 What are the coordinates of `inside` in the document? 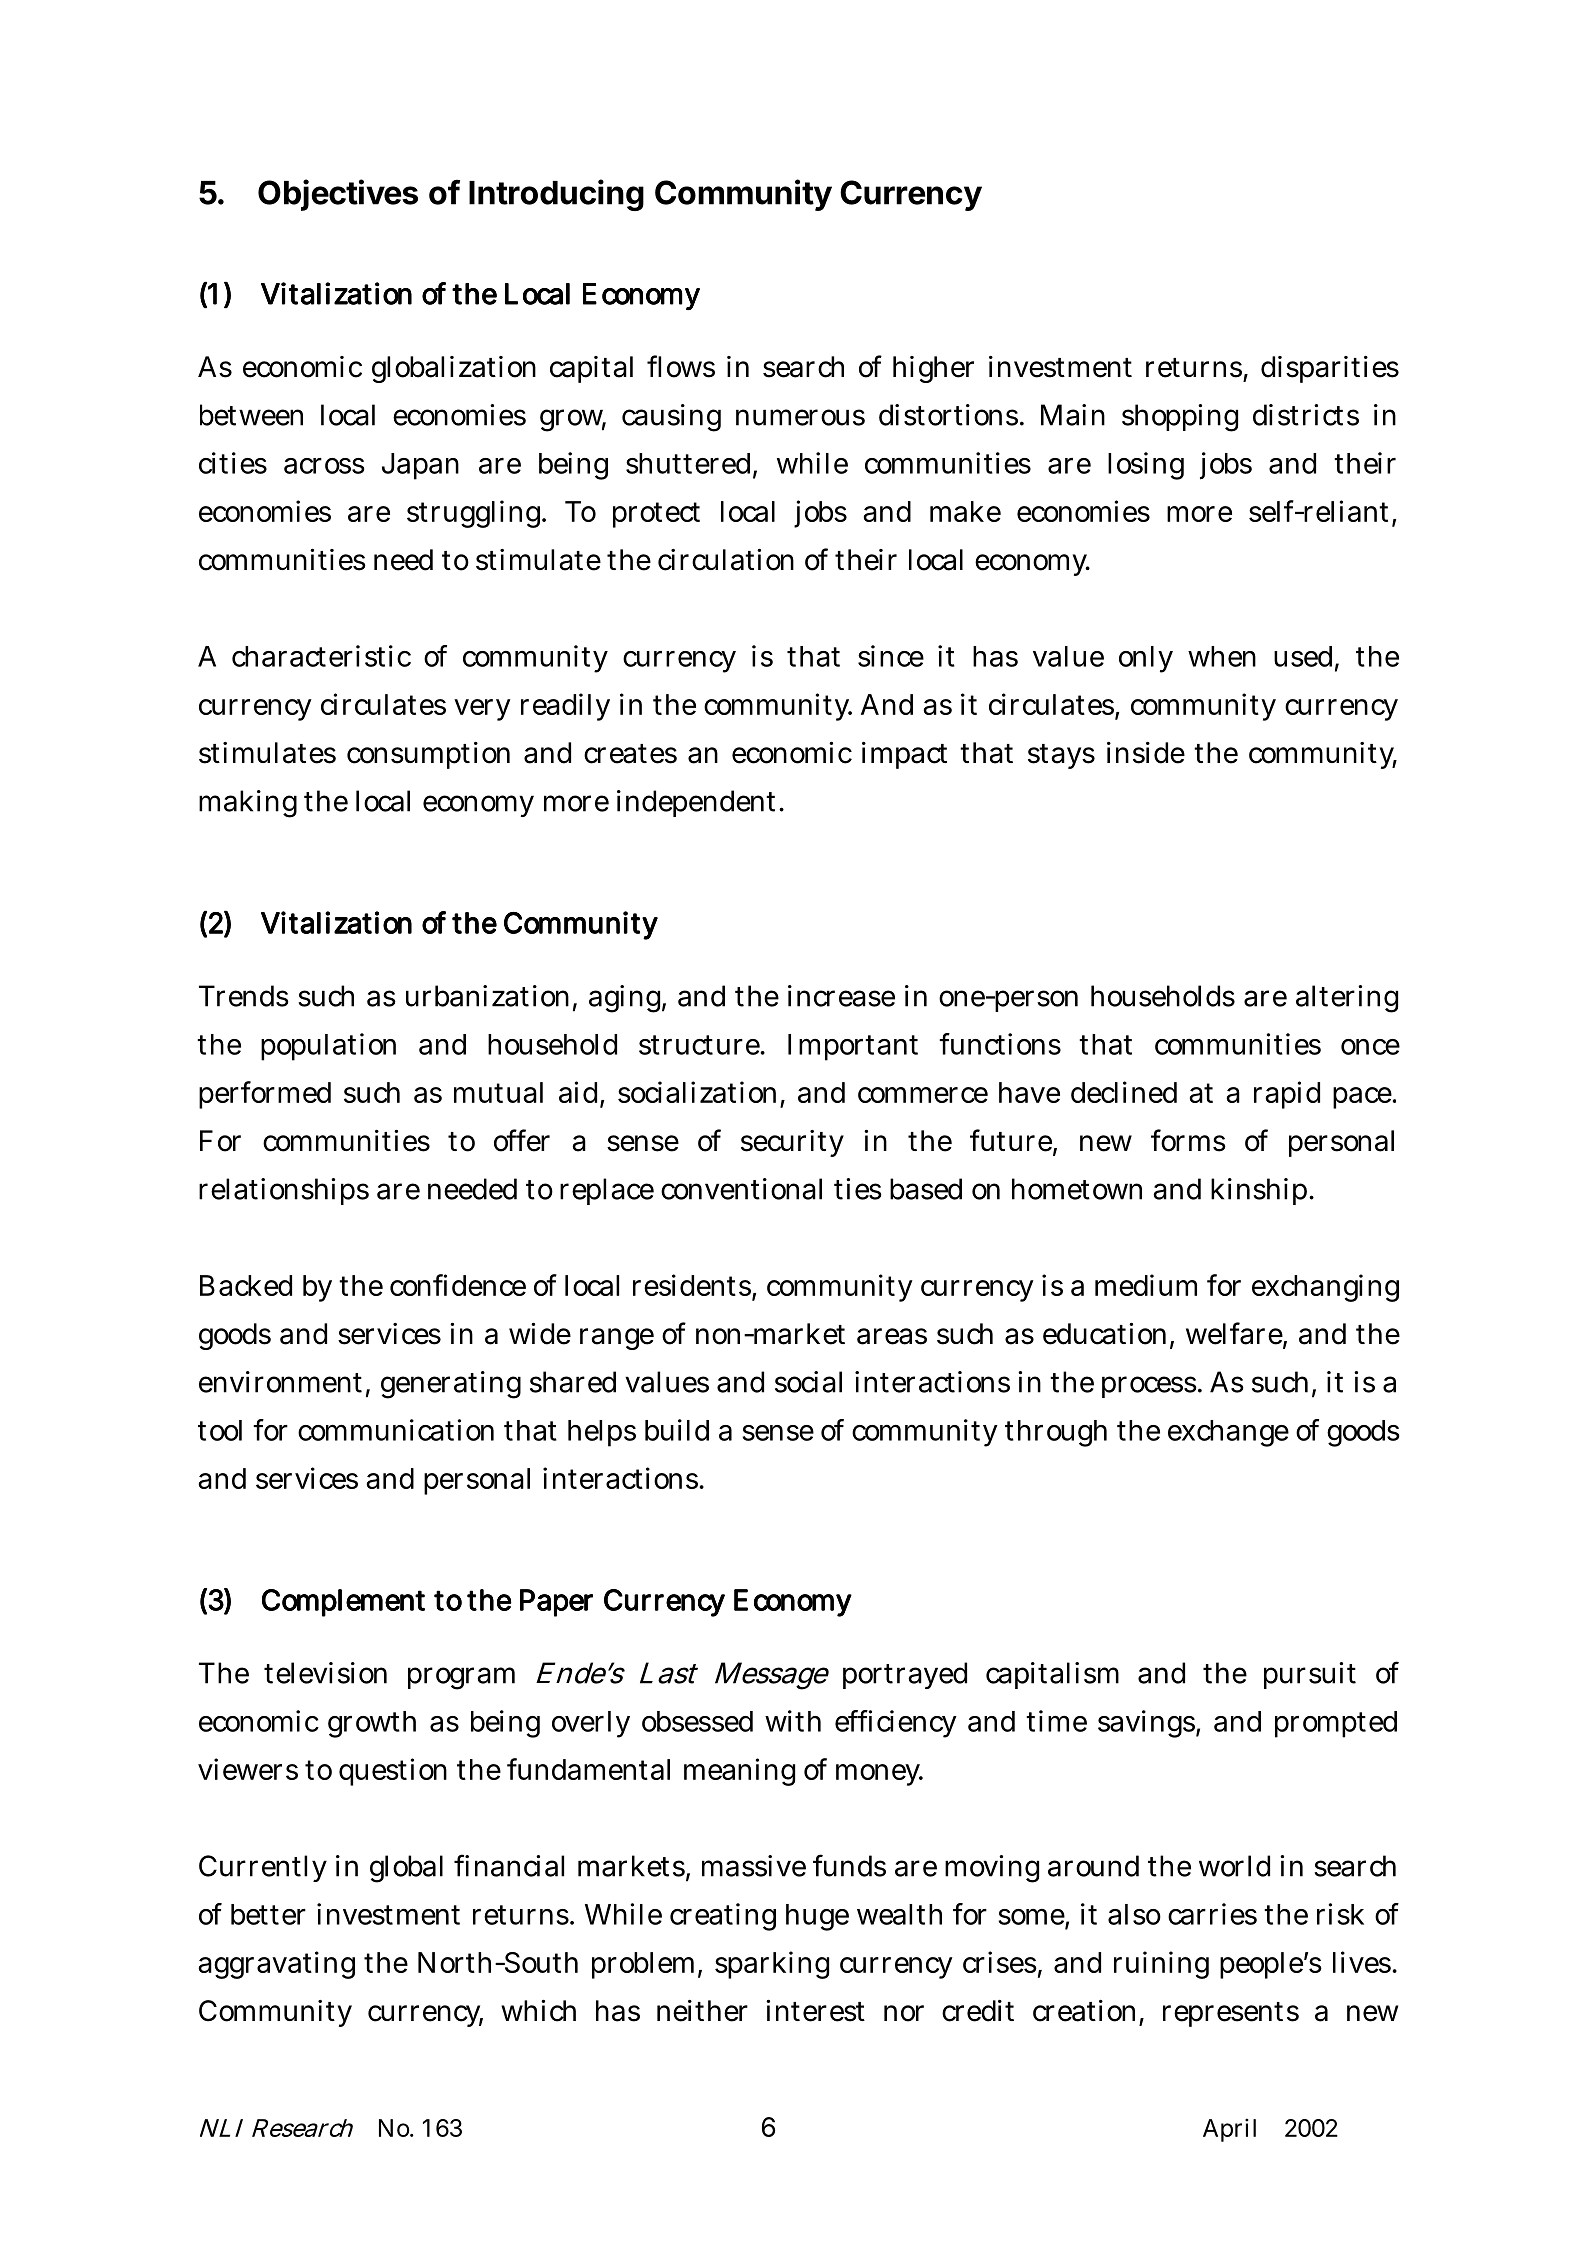 It's located at (1146, 753).
